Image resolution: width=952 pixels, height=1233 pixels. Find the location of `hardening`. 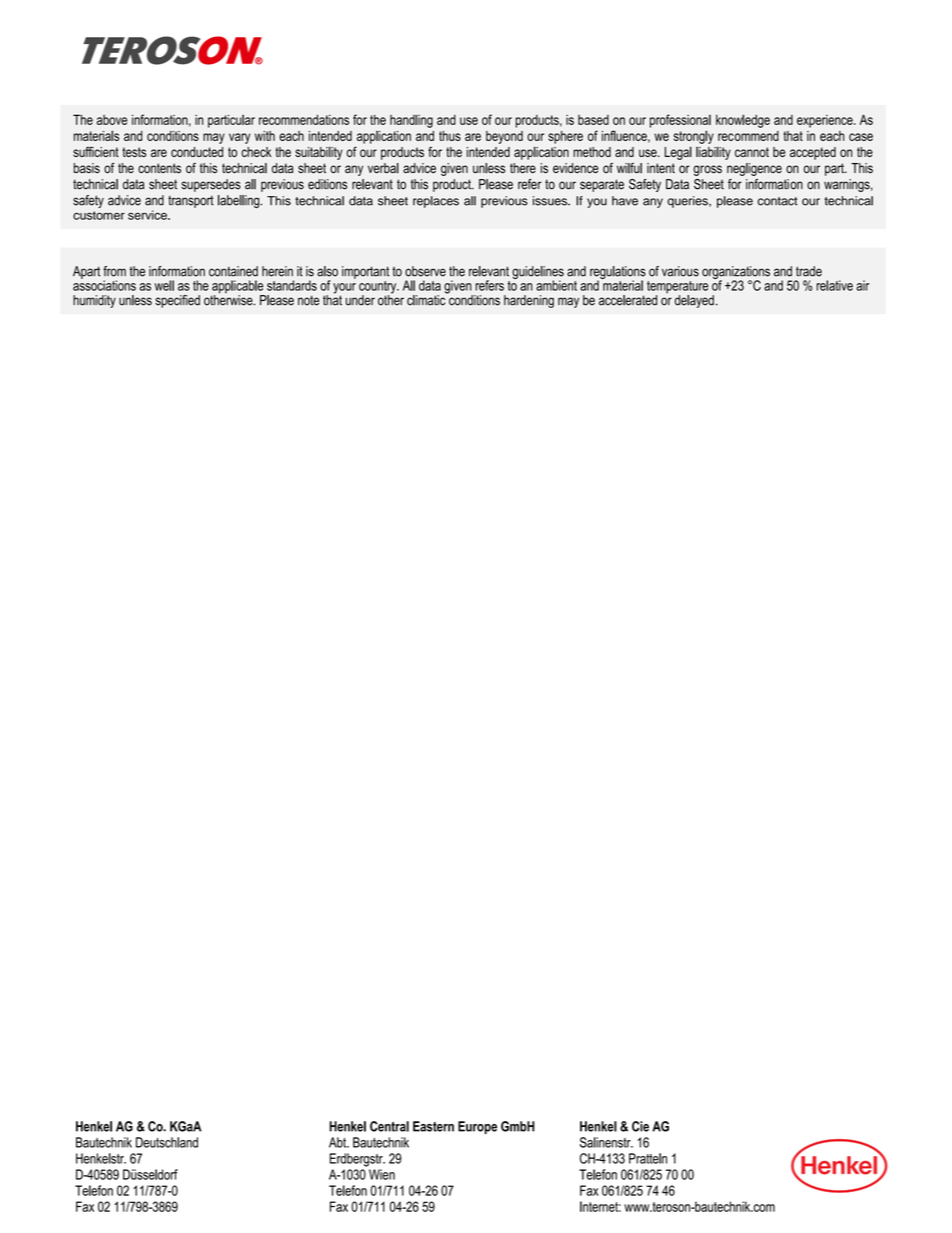

hardening is located at coordinates (529, 301).
